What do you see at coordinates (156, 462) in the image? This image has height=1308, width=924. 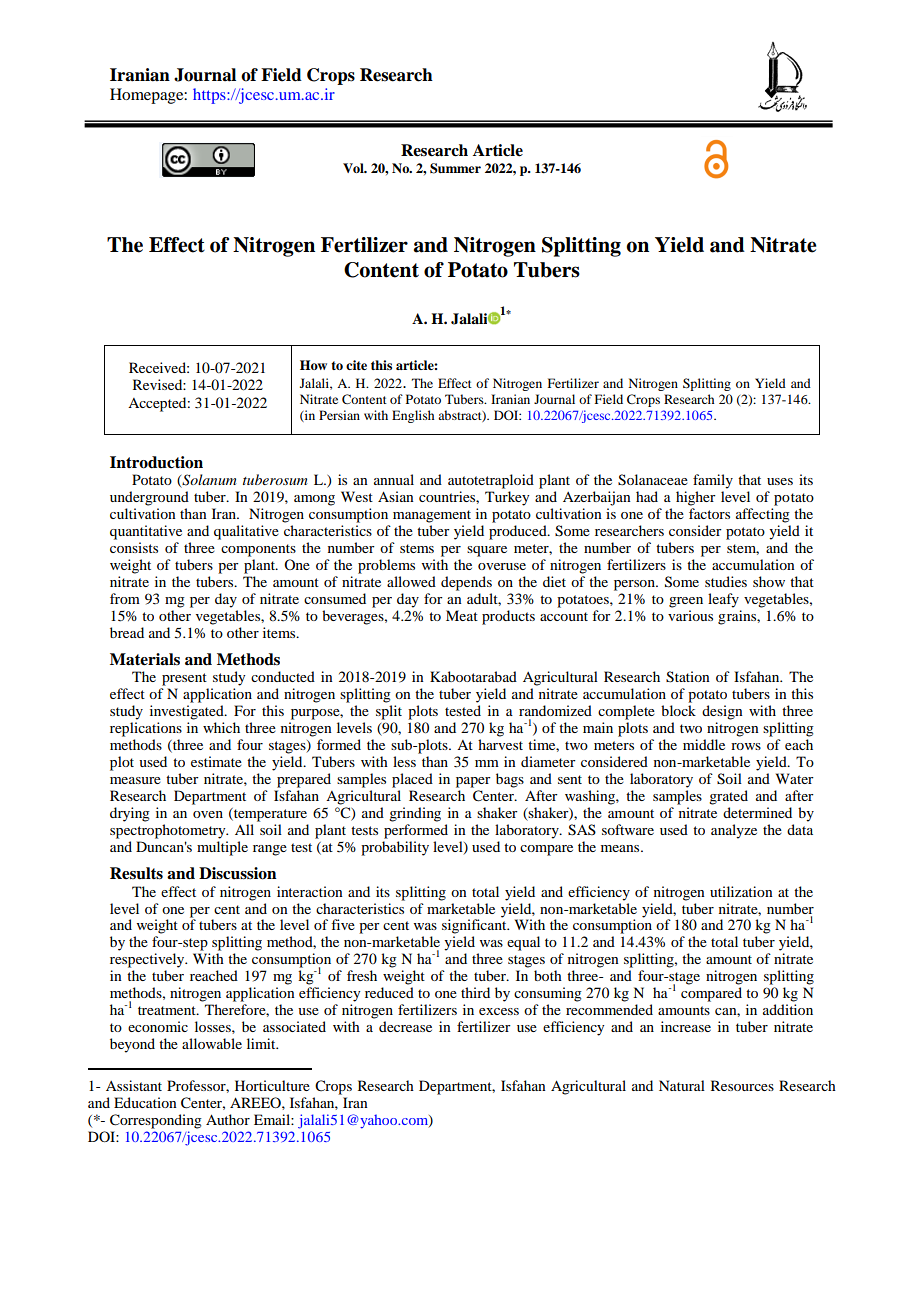 I see `Introduction` at bounding box center [156, 462].
